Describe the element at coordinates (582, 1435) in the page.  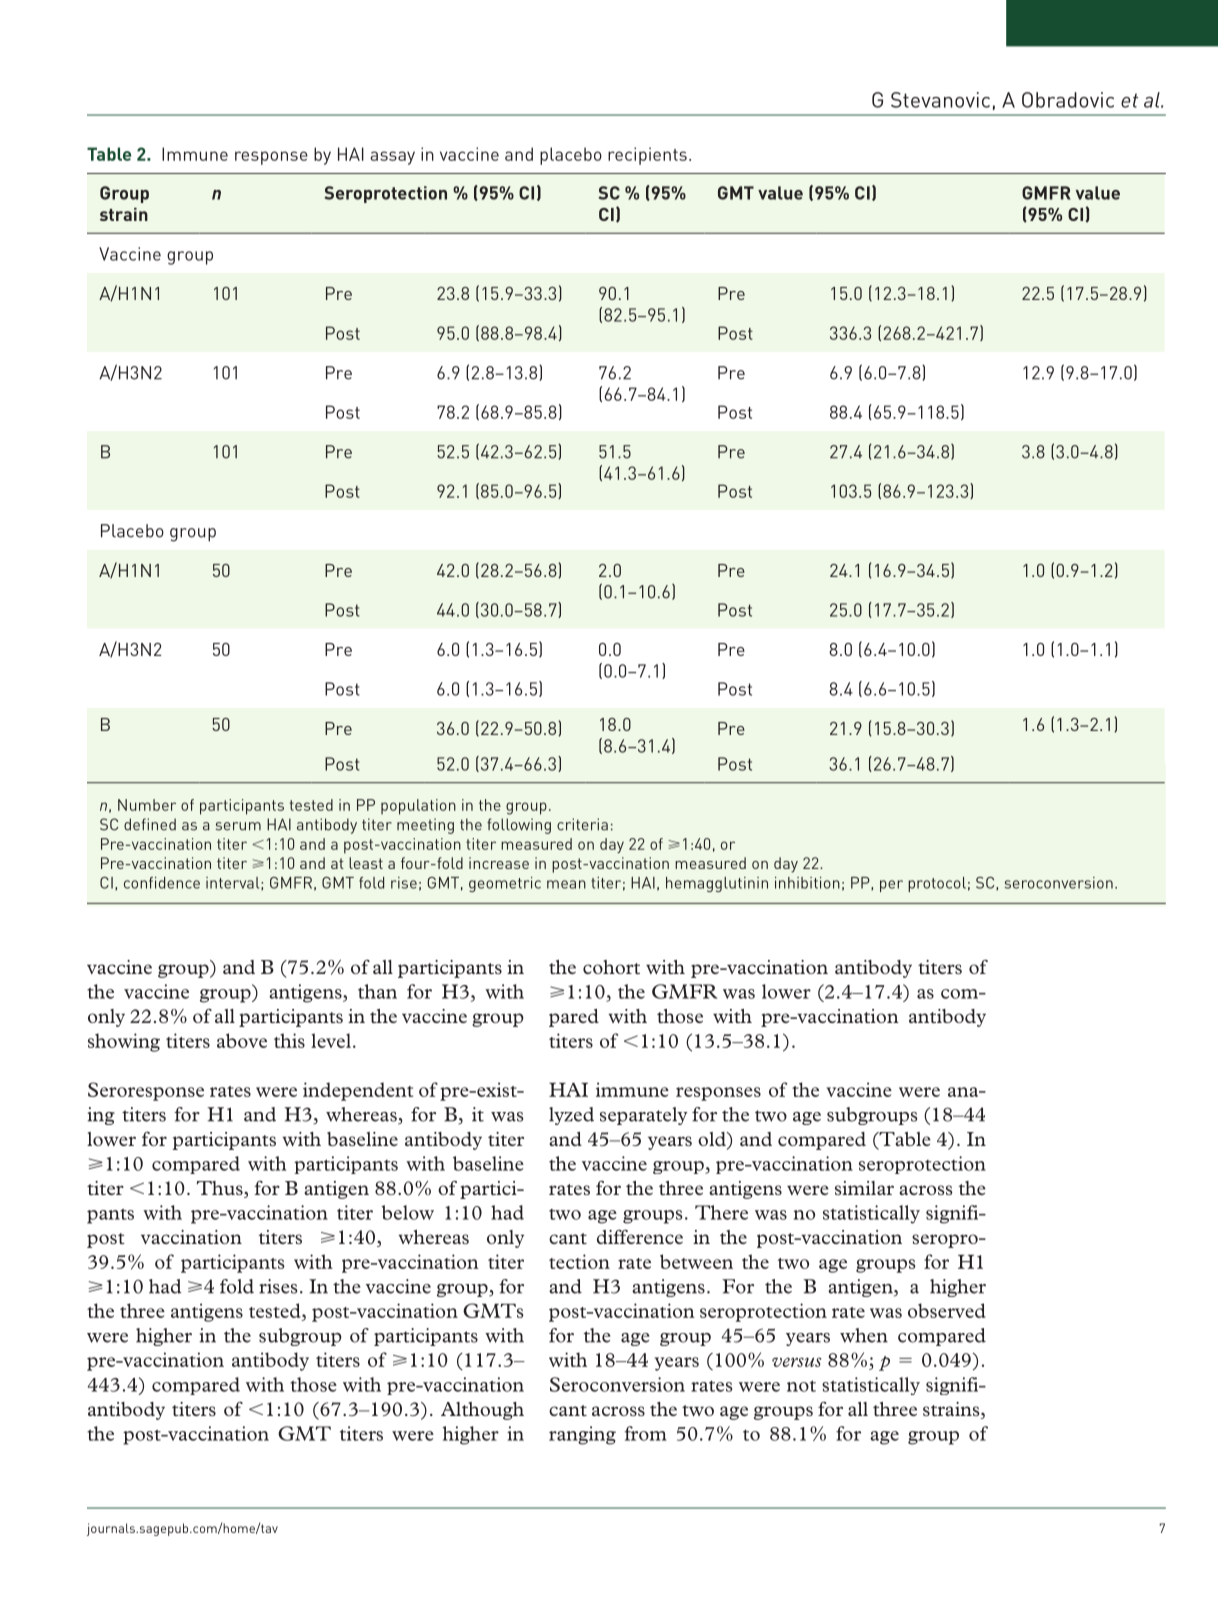
I see `ranging` at that location.
